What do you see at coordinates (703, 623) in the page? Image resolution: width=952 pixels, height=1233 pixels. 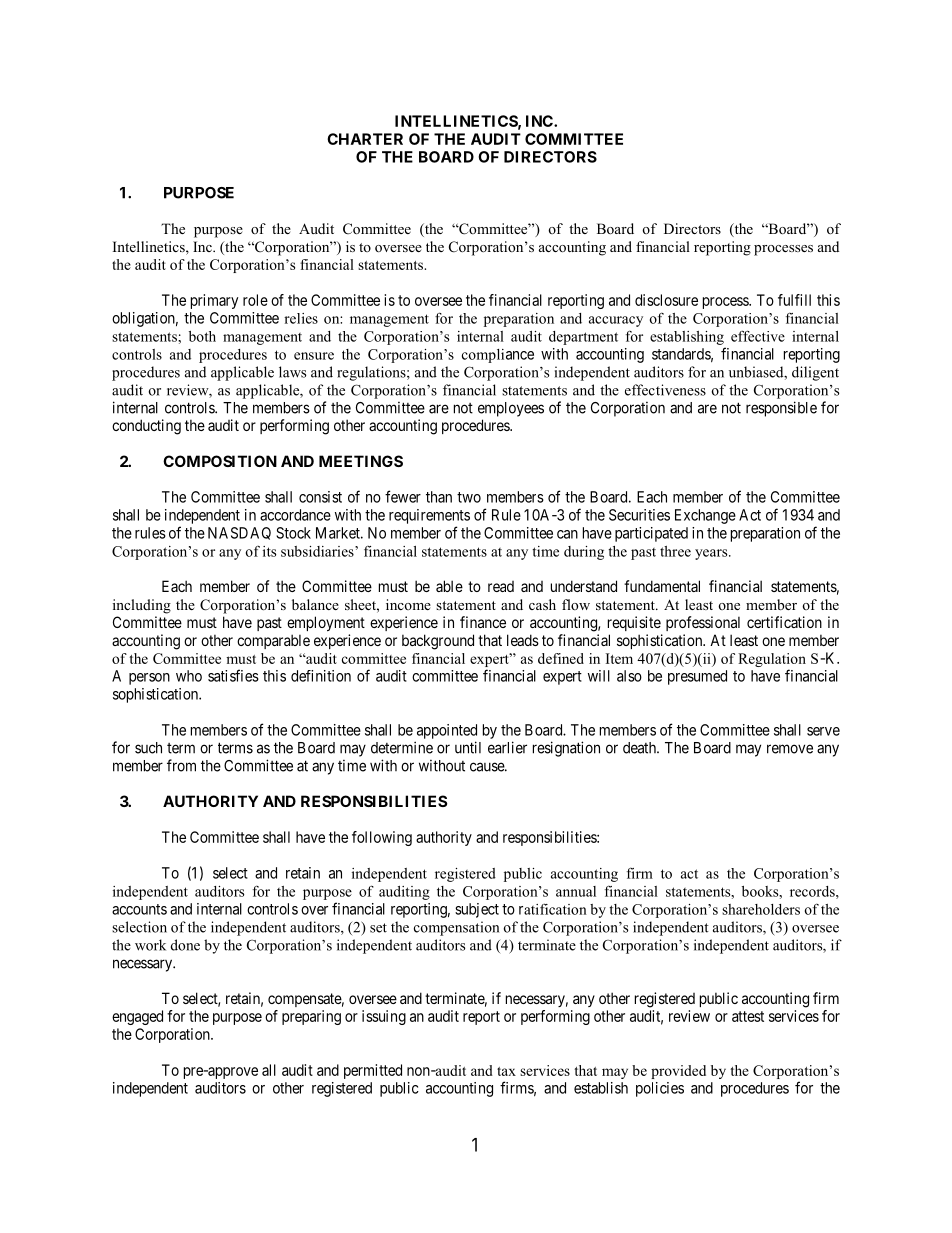 I see `professional` at bounding box center [703, 623].
